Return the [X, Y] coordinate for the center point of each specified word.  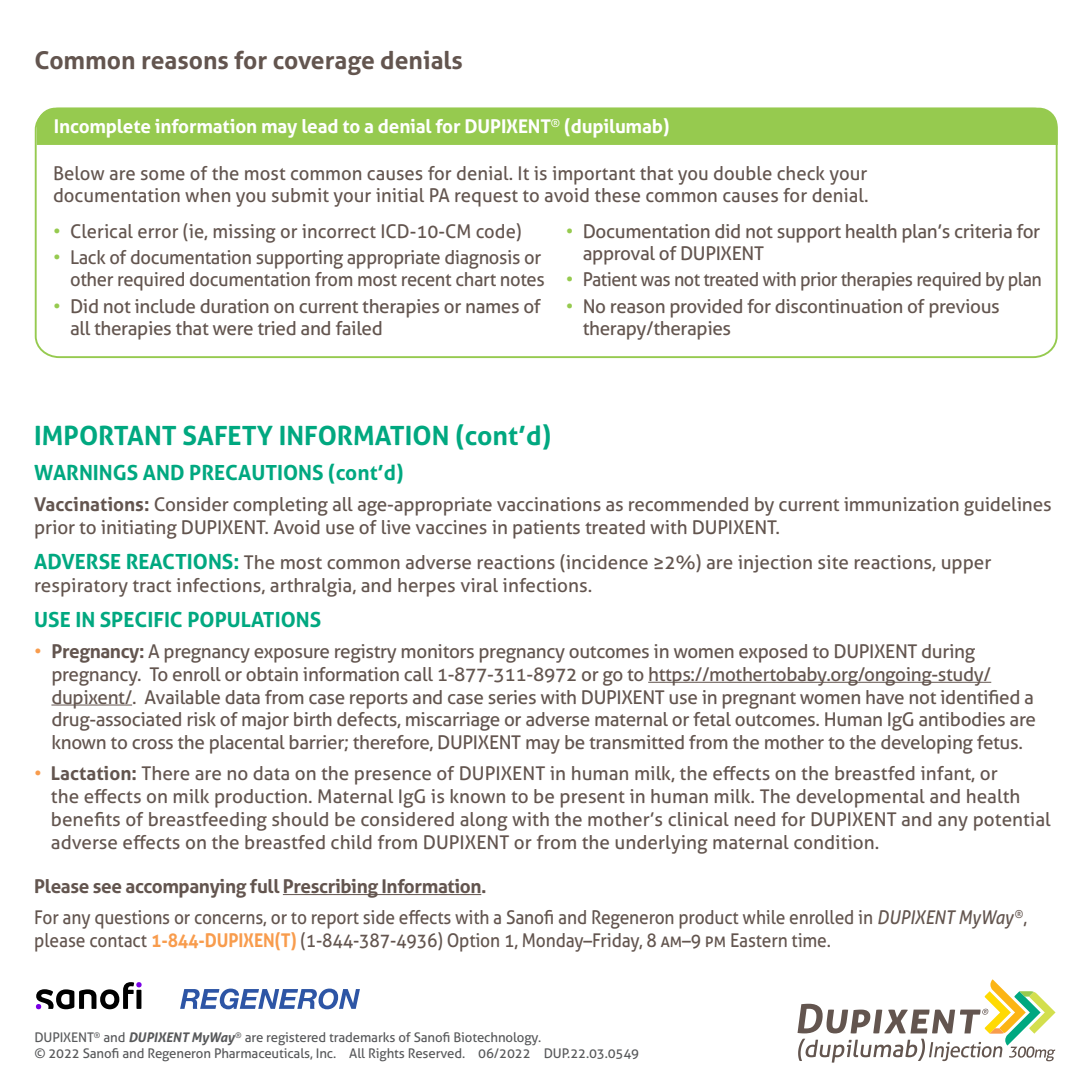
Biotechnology [497, 1039]
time [810, 940]
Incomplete [102, 128]
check [801, 173]
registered [296, 1039]
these [617, 195]
